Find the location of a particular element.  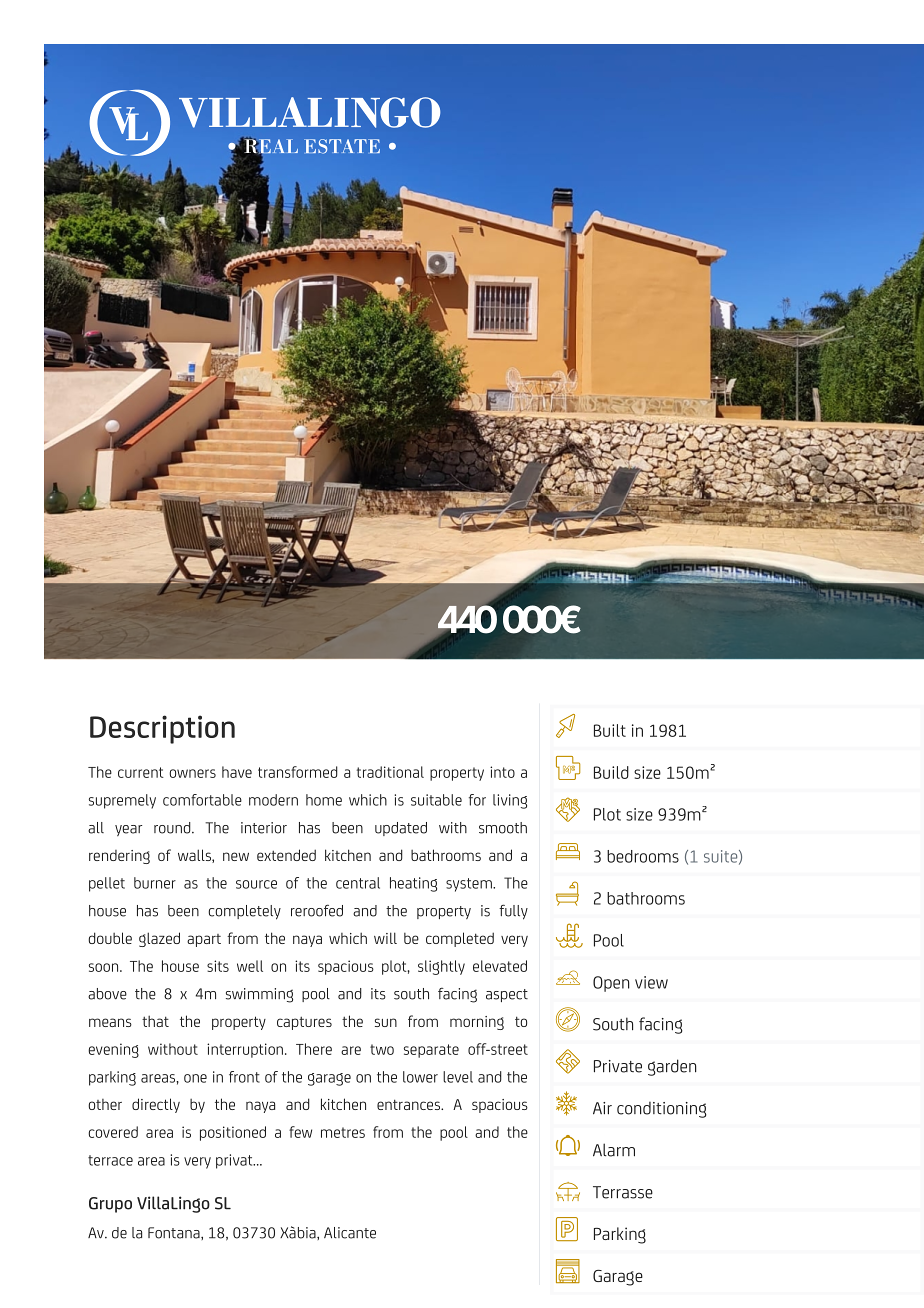

Alarm is located at coordinates (614, 1150).
